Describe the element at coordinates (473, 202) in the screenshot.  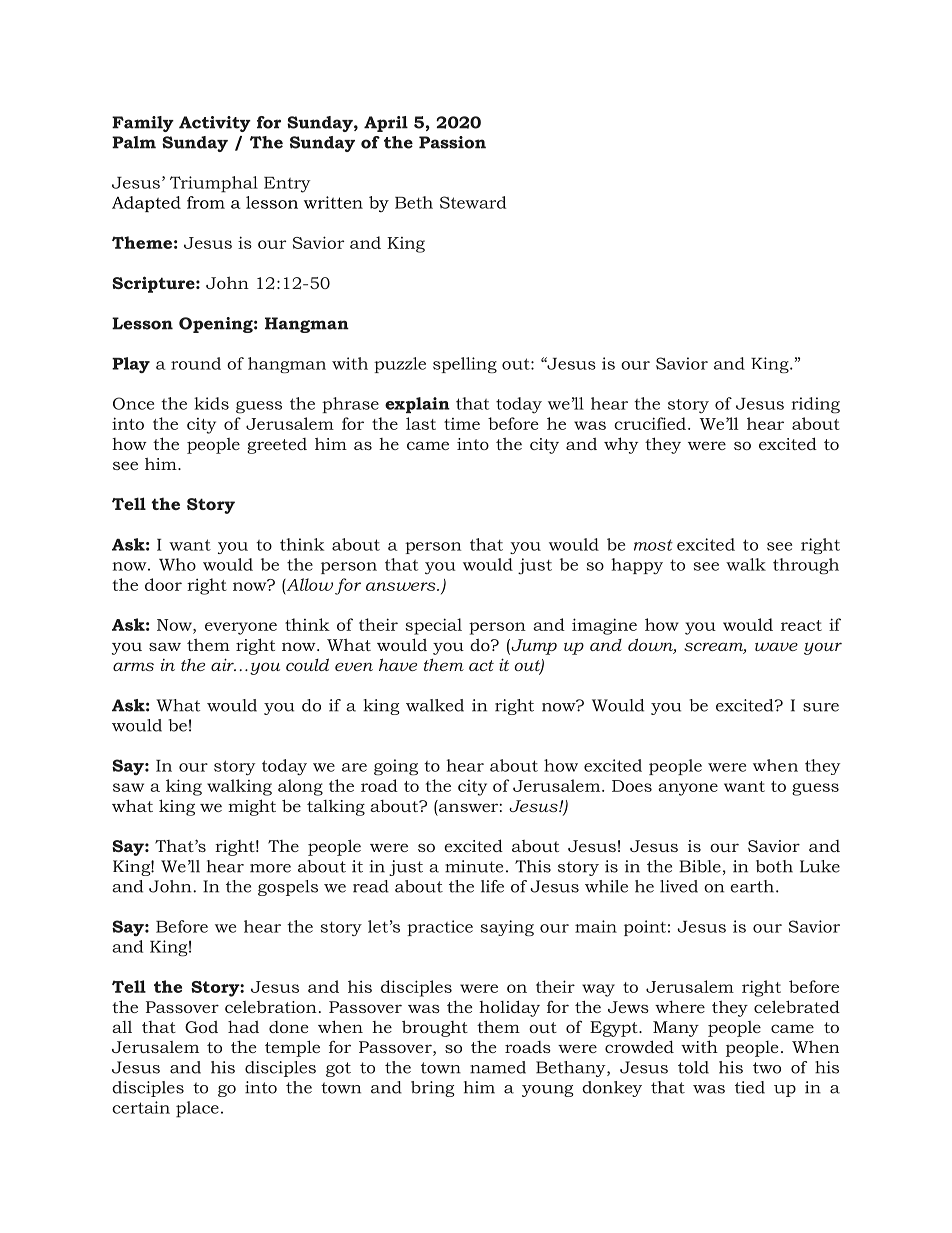
I see `Steward` at that location.
